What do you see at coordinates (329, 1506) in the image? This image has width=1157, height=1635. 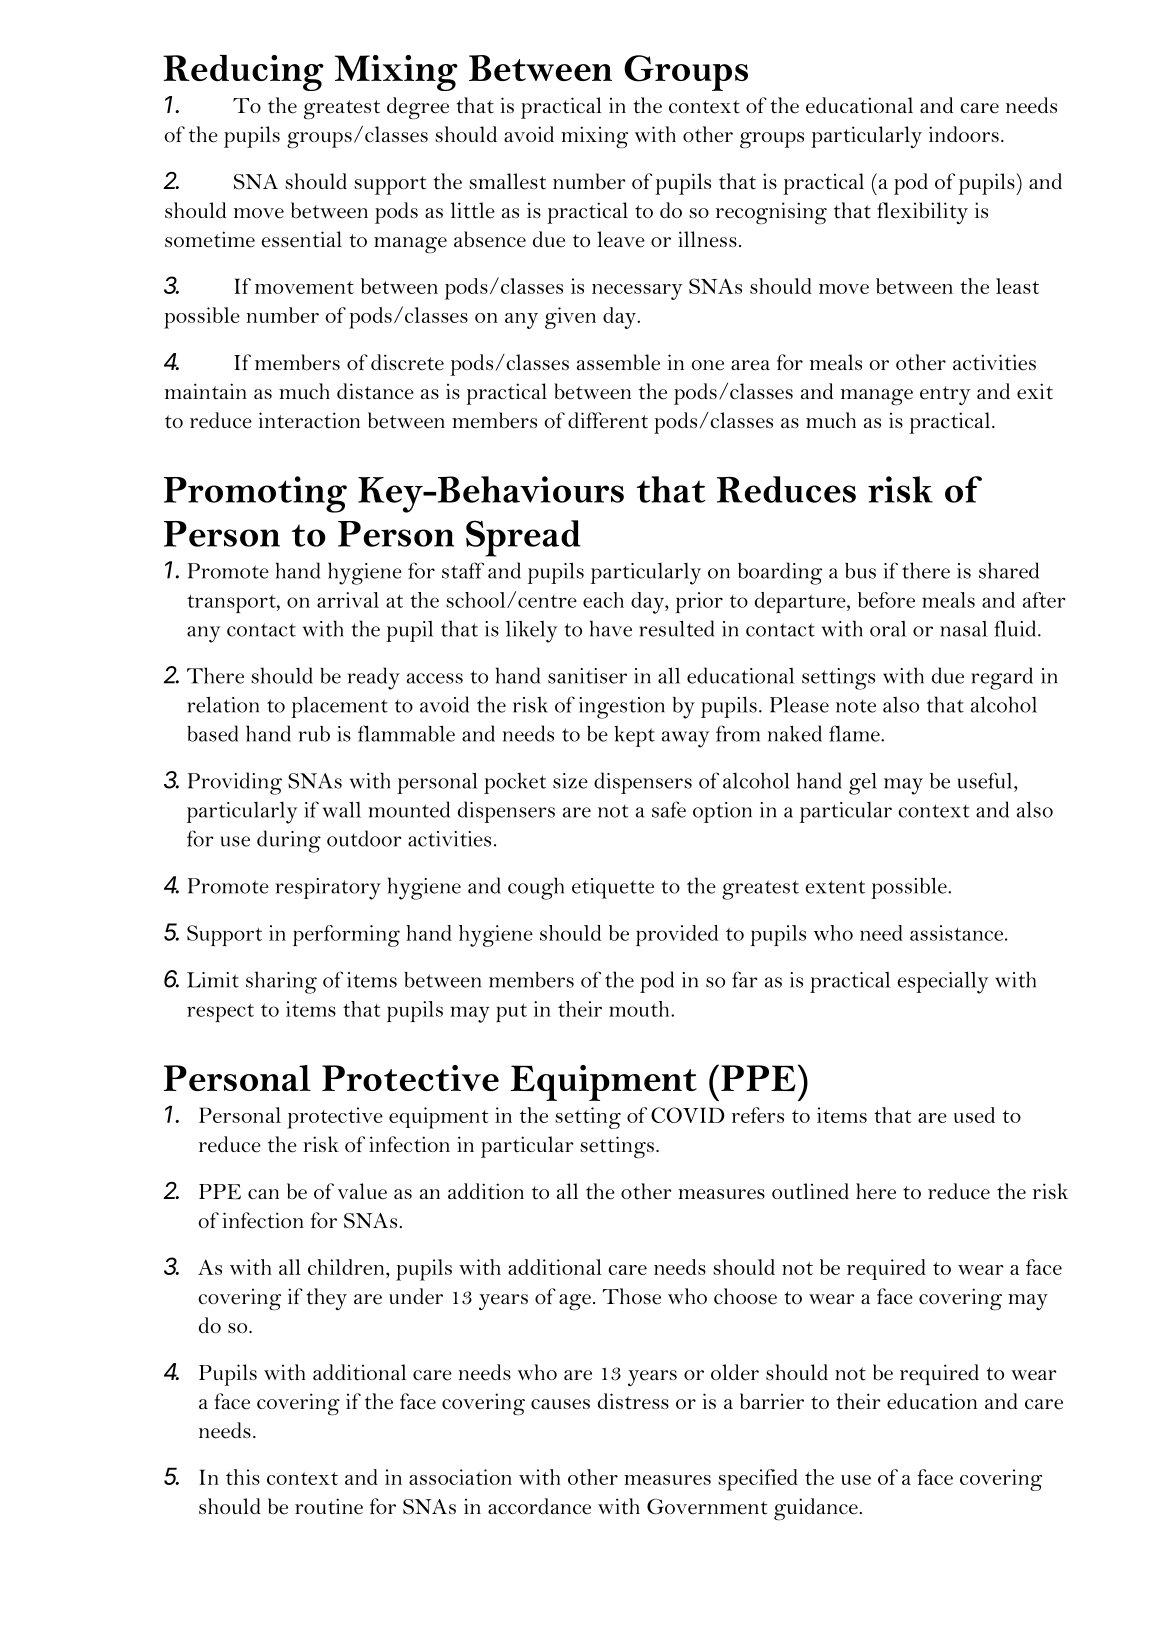 I see `routine` at bounding box center [329, 1506].
